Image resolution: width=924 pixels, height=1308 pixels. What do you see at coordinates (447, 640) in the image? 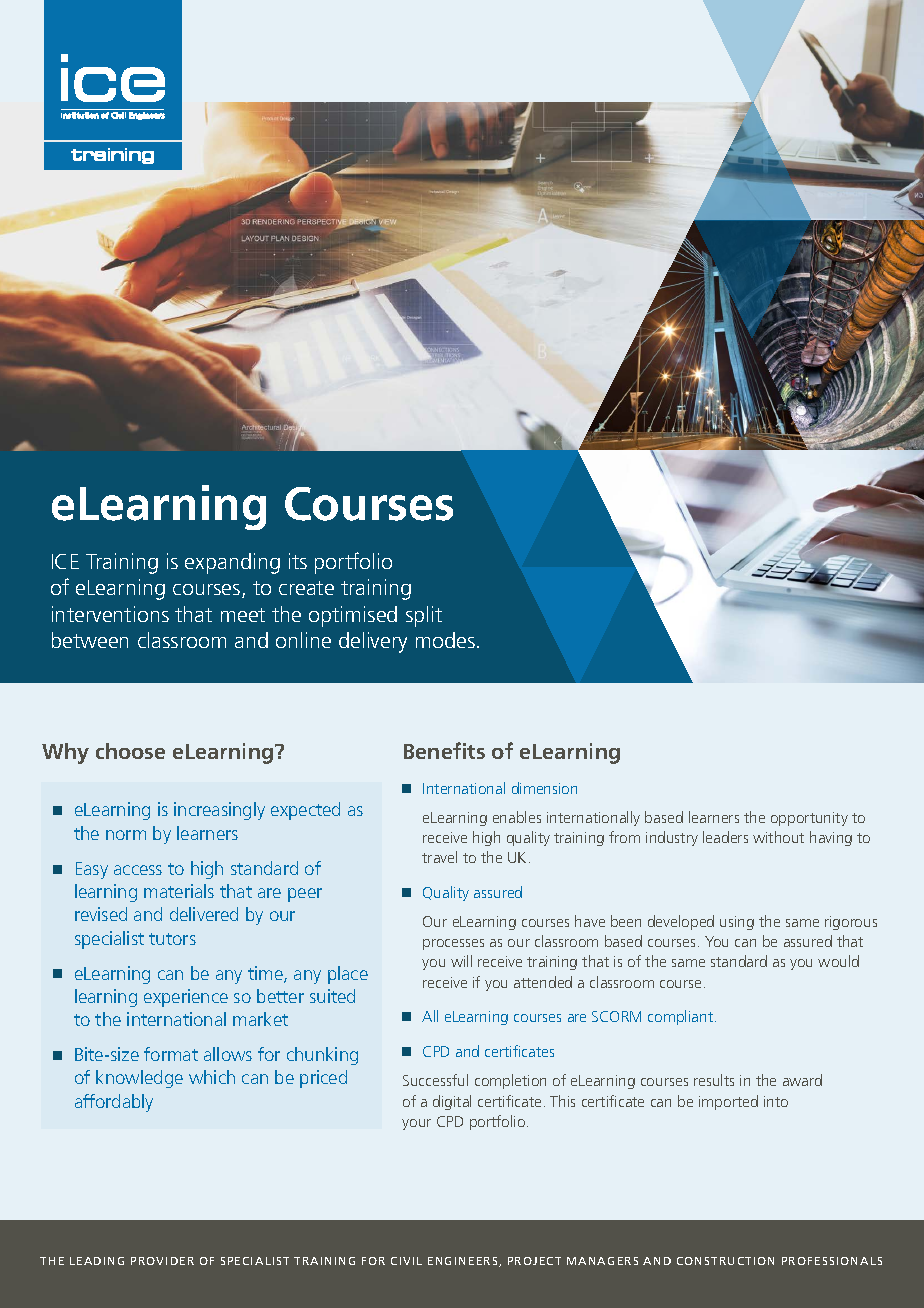
I see `modes` at bounding box center [447, 640].
